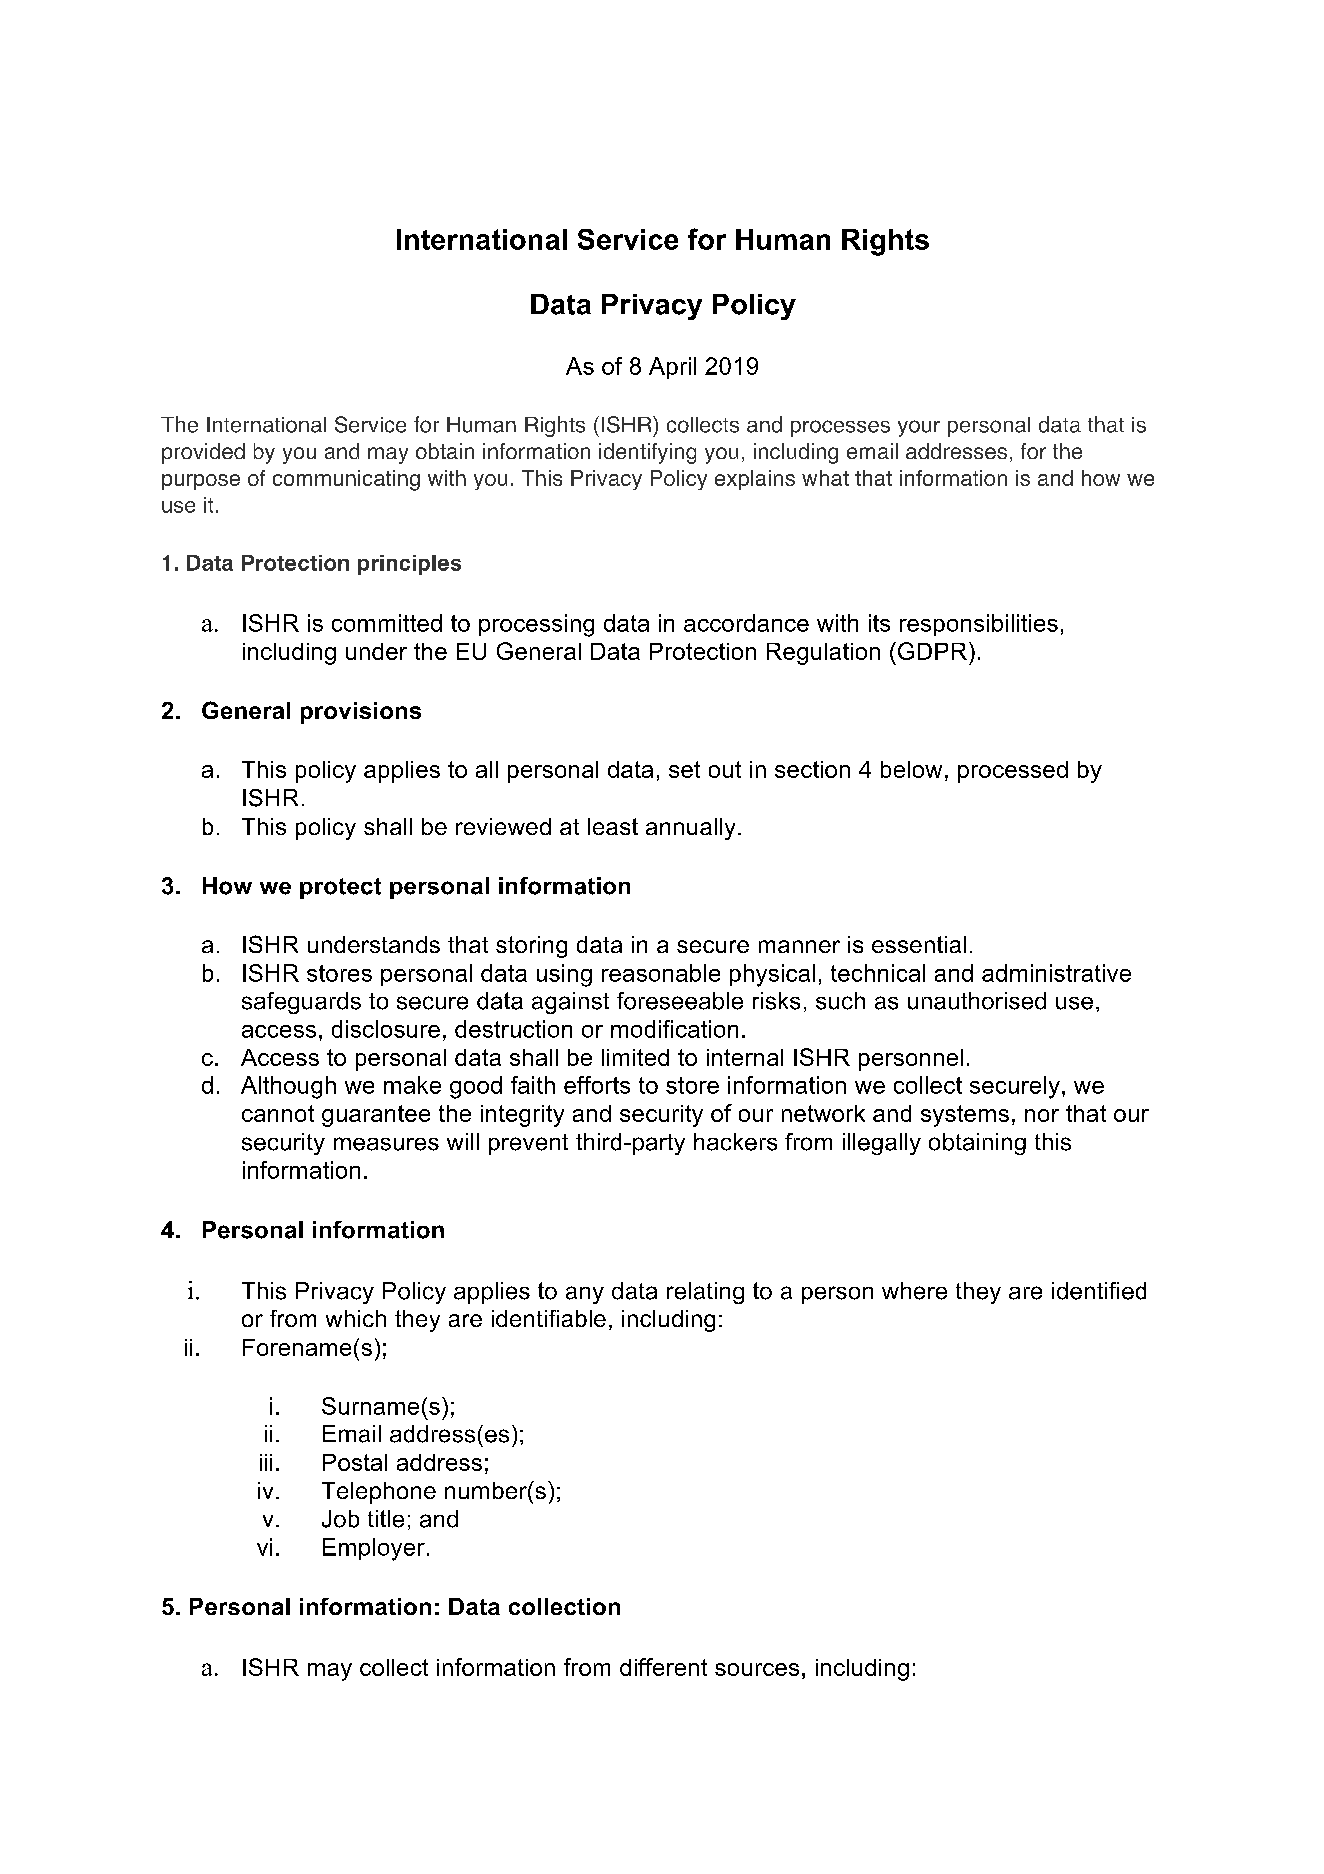 The height and width of the page is (1874, 1324). What do you see at coordinates (374, 1549) in the page?
I see `Employer` at bounding box center [374, 1549].
